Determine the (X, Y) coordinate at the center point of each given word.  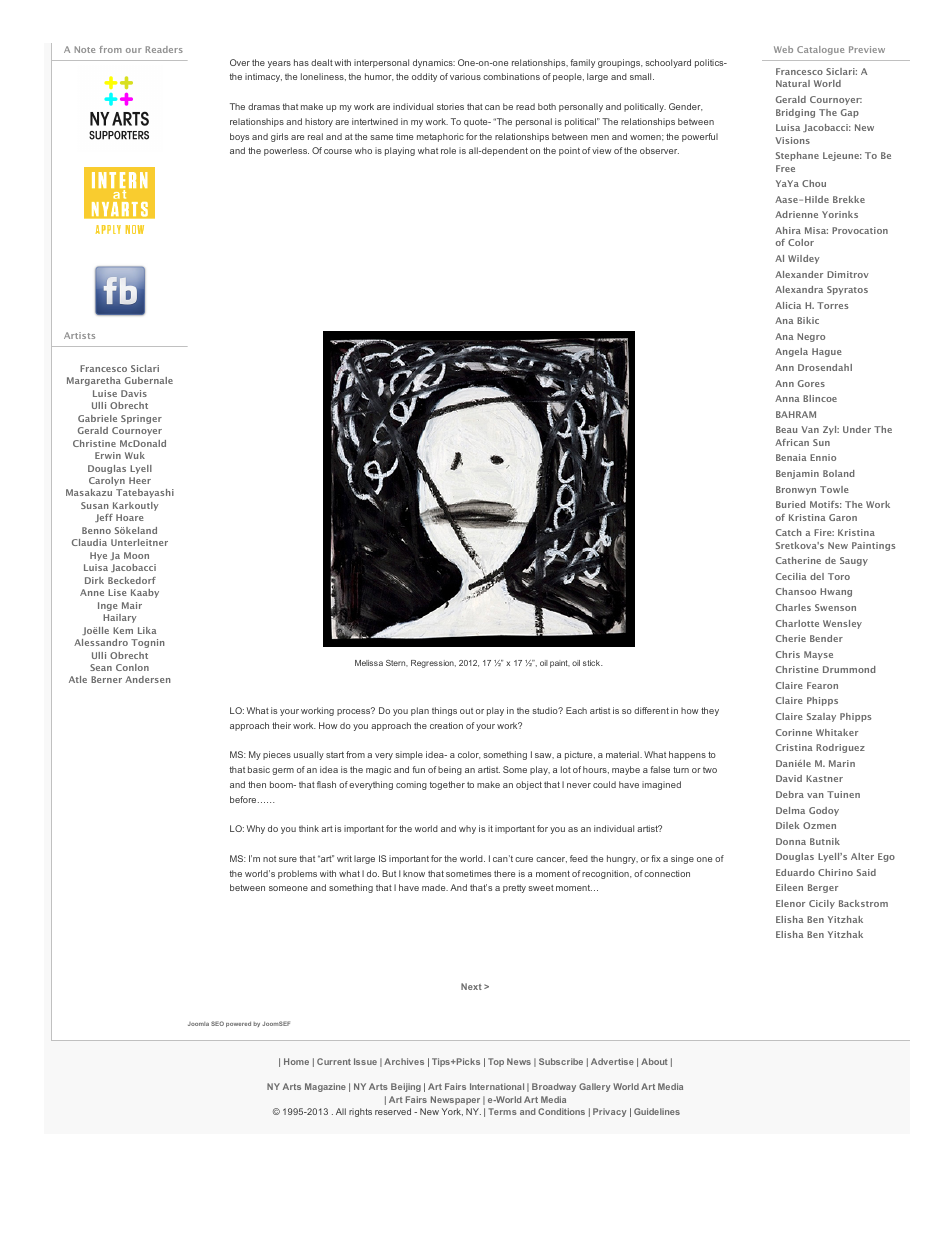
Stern (397, 663)
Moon (136, 555)
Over (240, 62)
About (654, 1061)
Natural (793, 83)
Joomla (198, 1024)
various (465, 76)
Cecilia (791, 576)
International (497, 1086)
